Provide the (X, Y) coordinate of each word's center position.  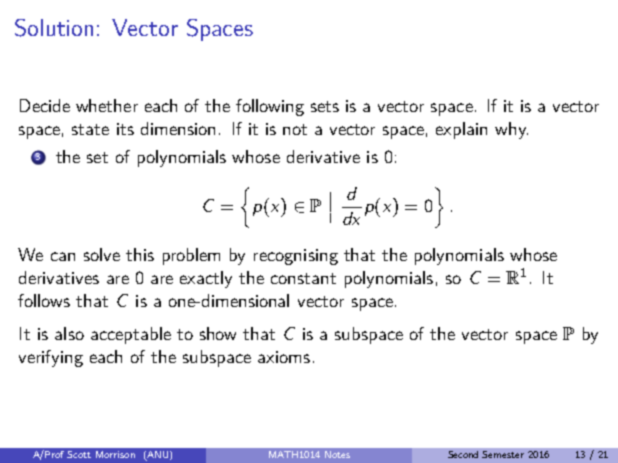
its (125, 129)
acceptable (131, 335)
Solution (54, 28)
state (90, 129)
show (218, 333)
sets (325, 106)
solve (102, 254)
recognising (296, 257)
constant (303, 278)
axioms (284, 357)
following (270, 107)
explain (461, 130)
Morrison (115, 454)
